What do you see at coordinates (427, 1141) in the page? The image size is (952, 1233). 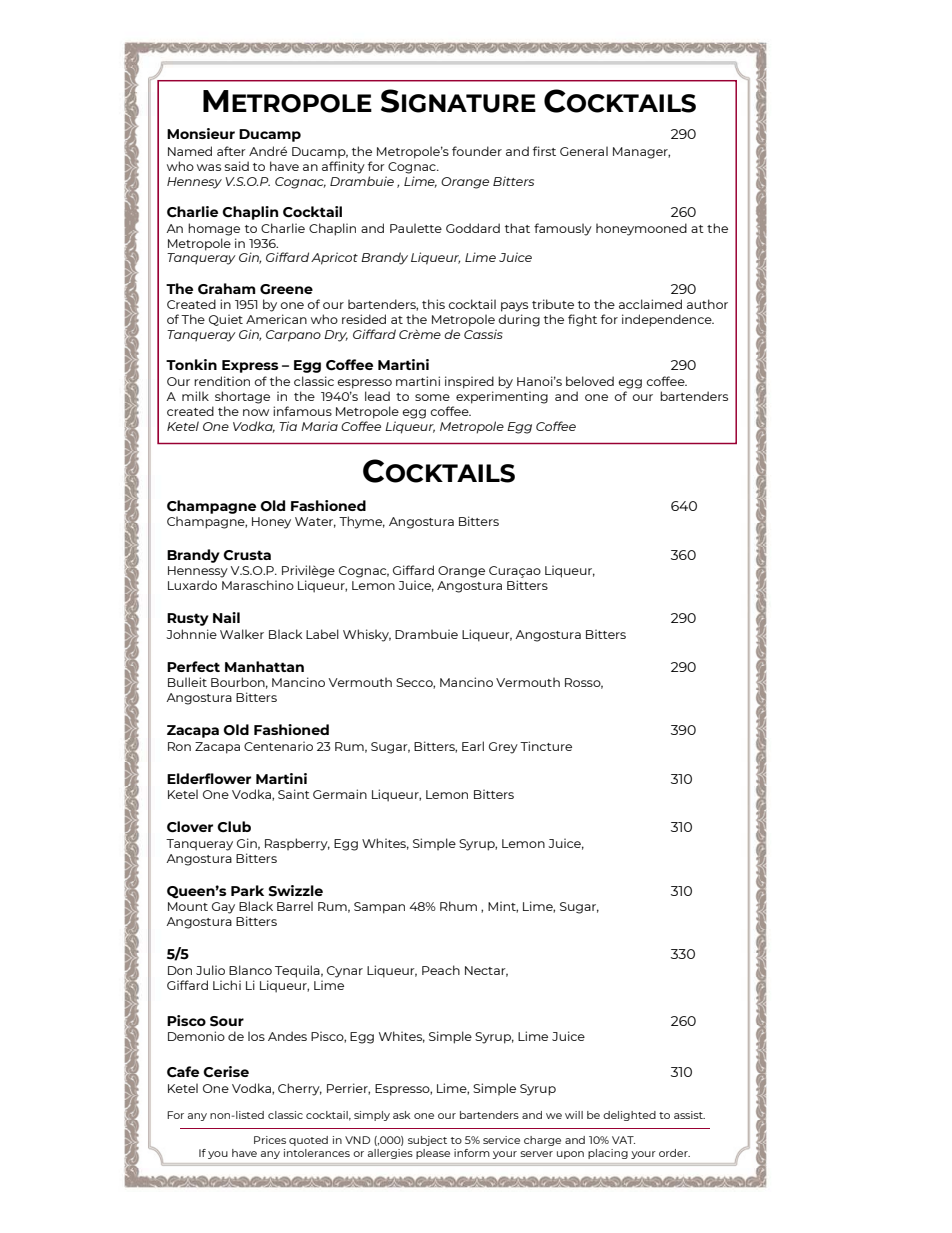 I see `subject` at bounding box center [427, 1141].
